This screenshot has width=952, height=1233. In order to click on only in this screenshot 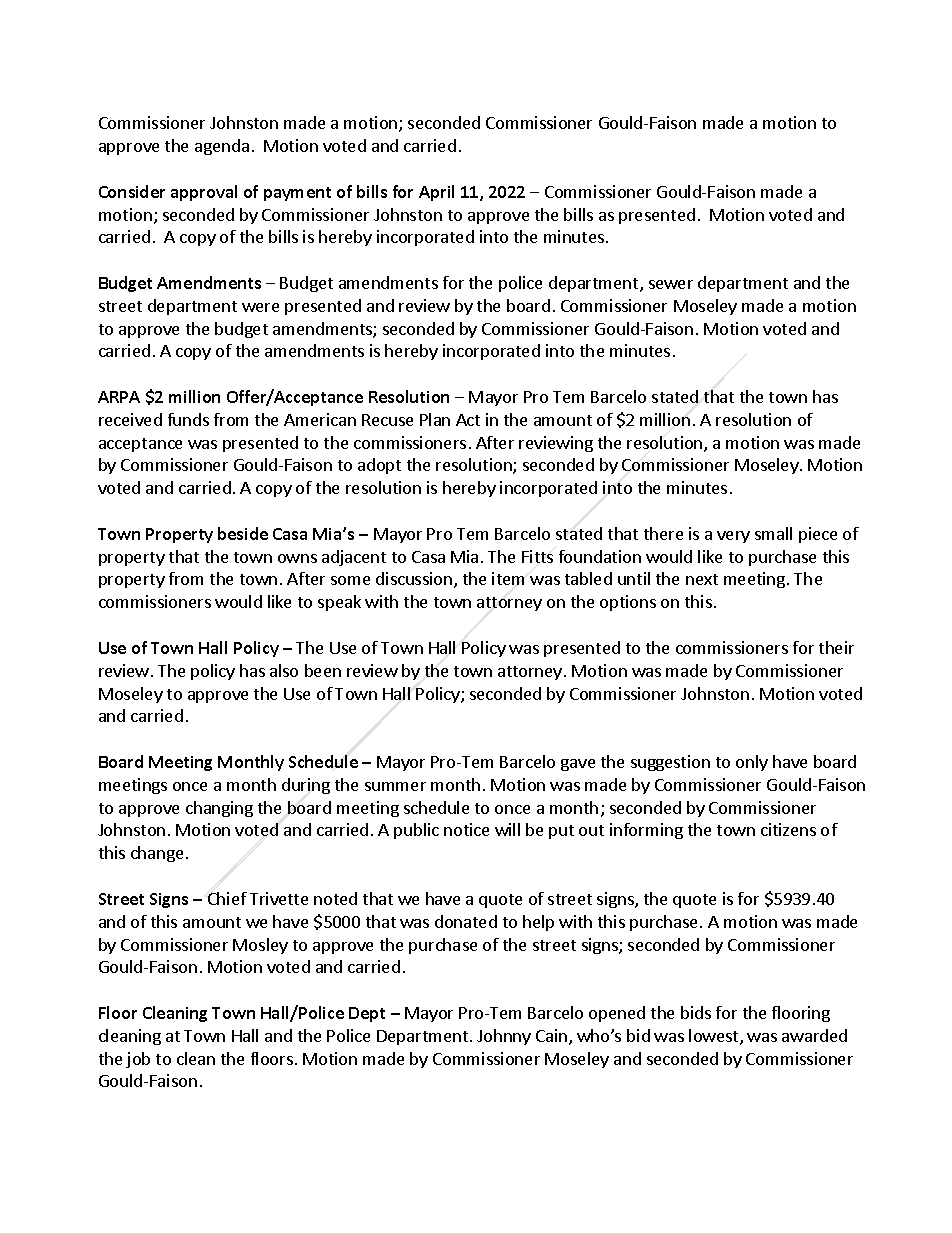, I will do `click(752, 763)`.
